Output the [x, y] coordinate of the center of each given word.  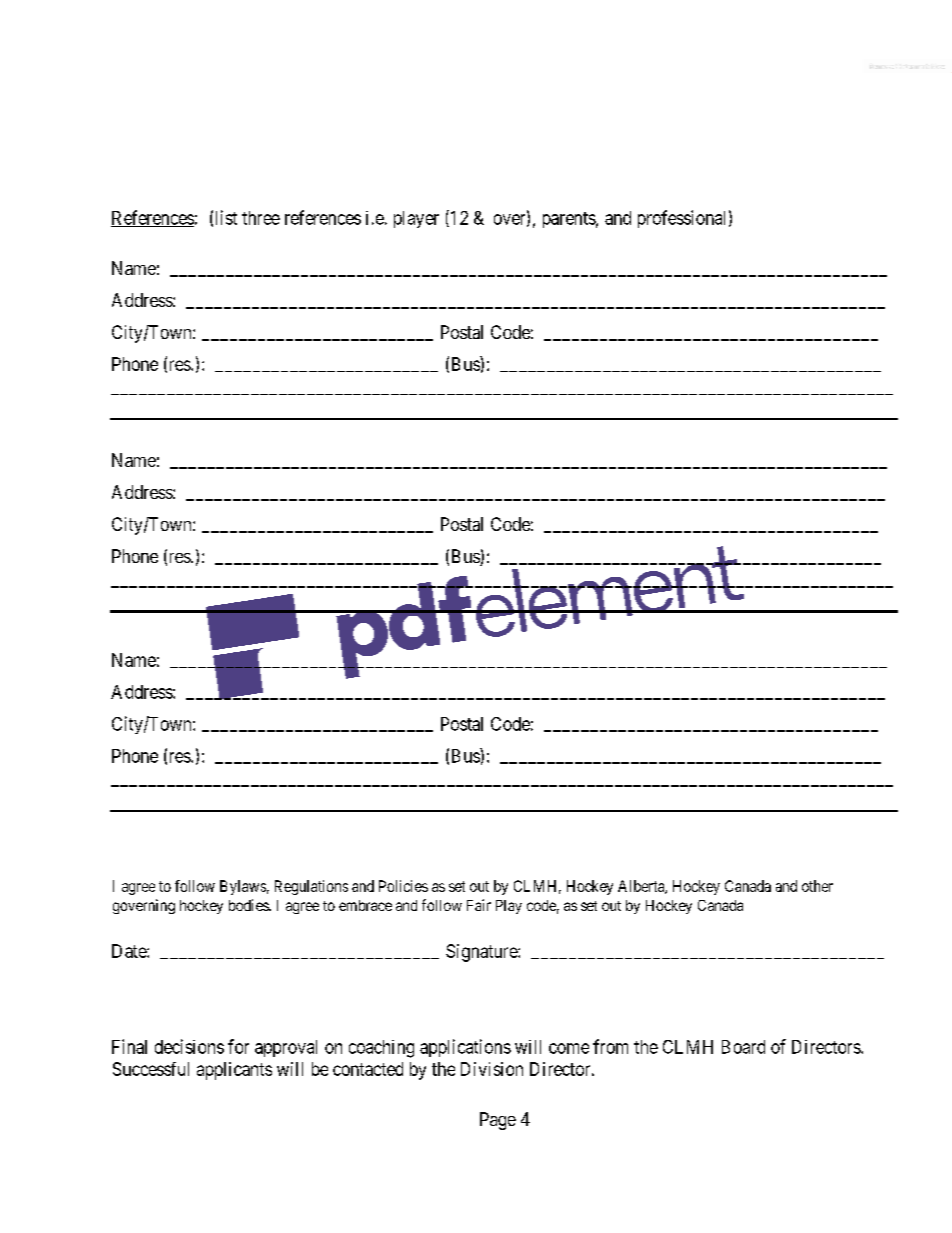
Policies [403, 886]
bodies [249, 905]
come [569, 1048]
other [817, 886]
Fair [479, 905]
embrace [365, 905]
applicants [234, 1071]
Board [743, 1047]
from [610, 1046]
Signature [482, 953]
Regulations [311, 887]
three [261, 218]
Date [130, 951]
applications [465, 1048]
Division [492, 1069]
